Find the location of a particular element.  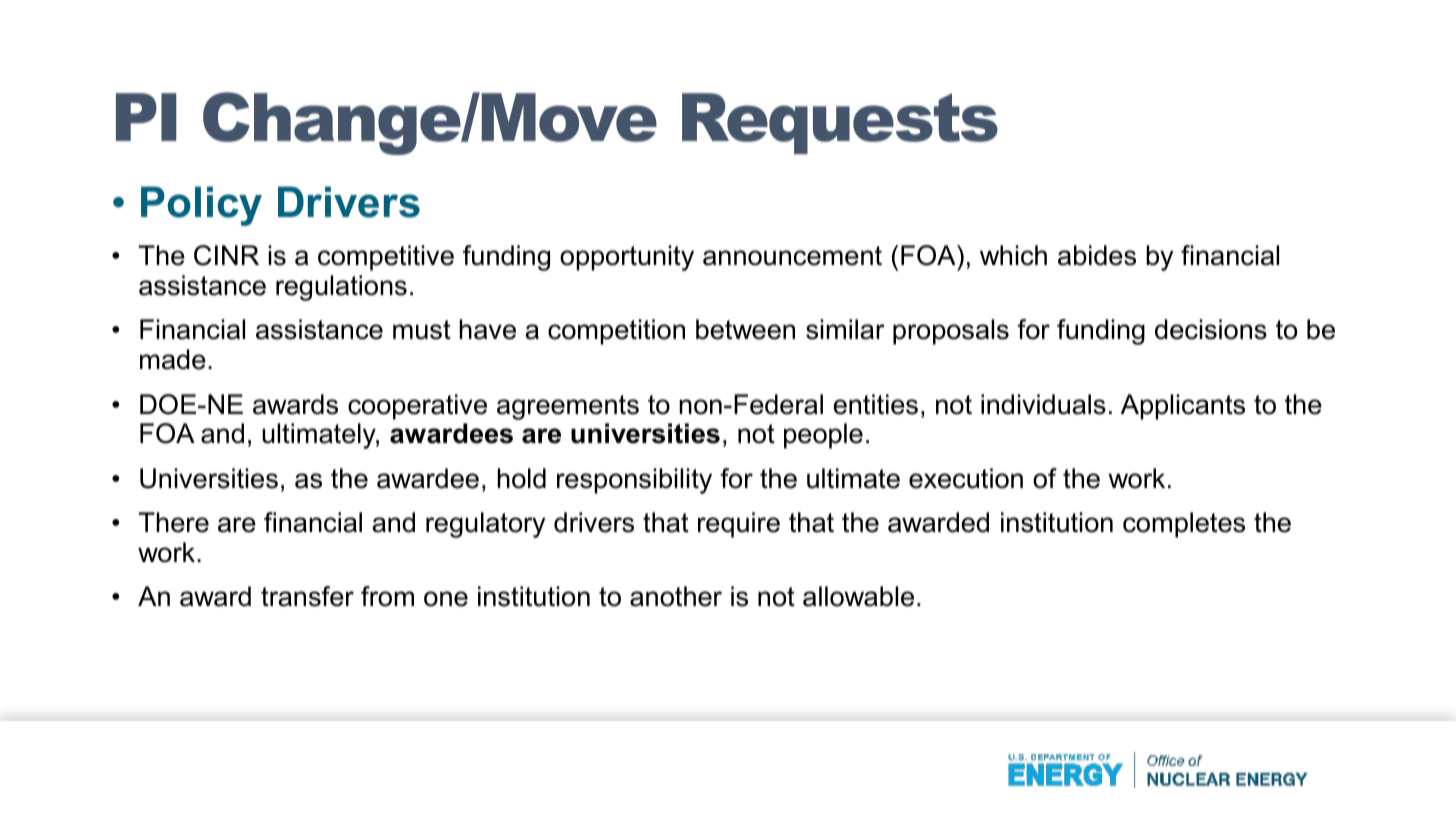

regulations is located at coordinates (341, 288).
